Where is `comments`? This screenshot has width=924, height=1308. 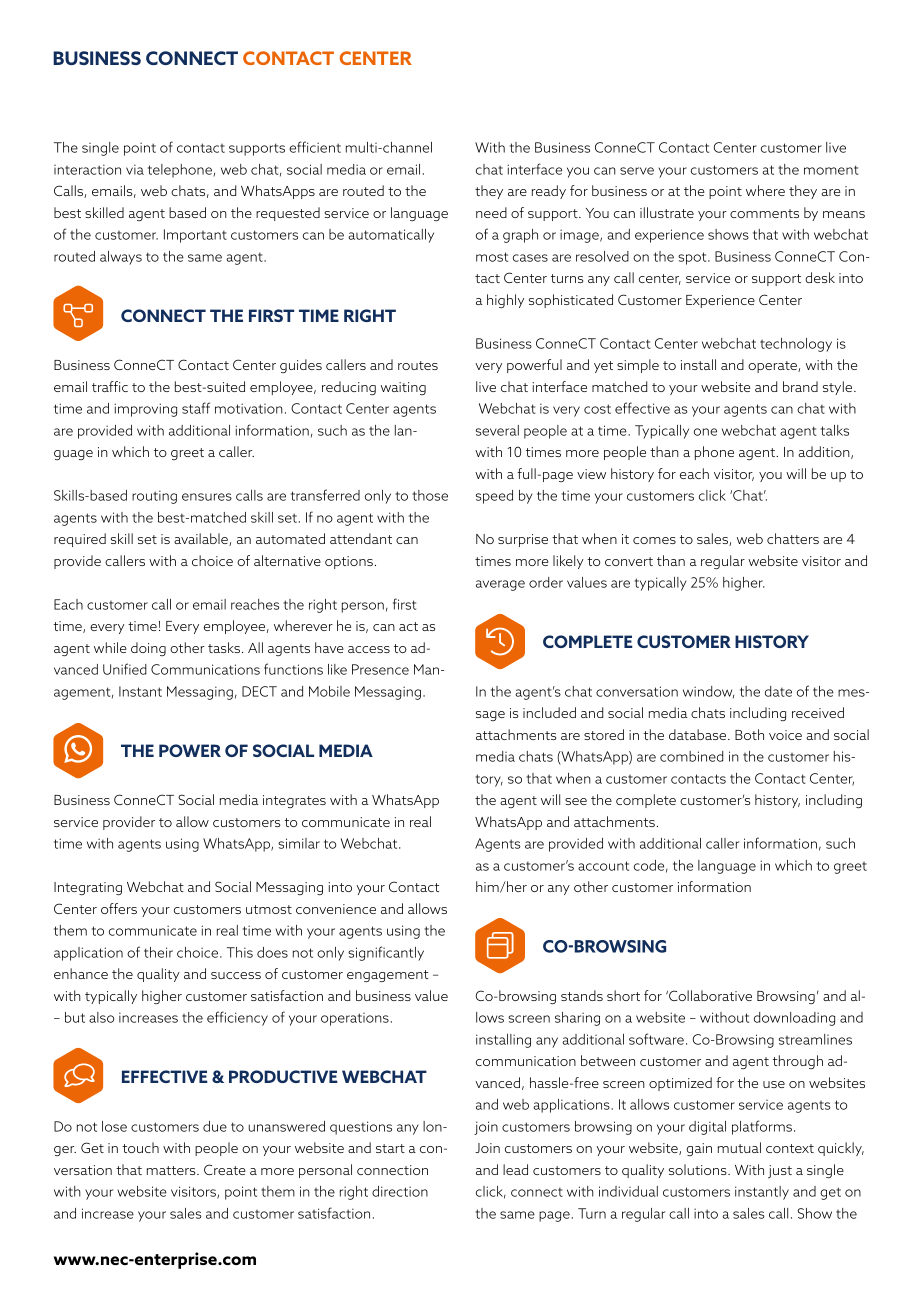
comments is located at coordinates (764, 213).
